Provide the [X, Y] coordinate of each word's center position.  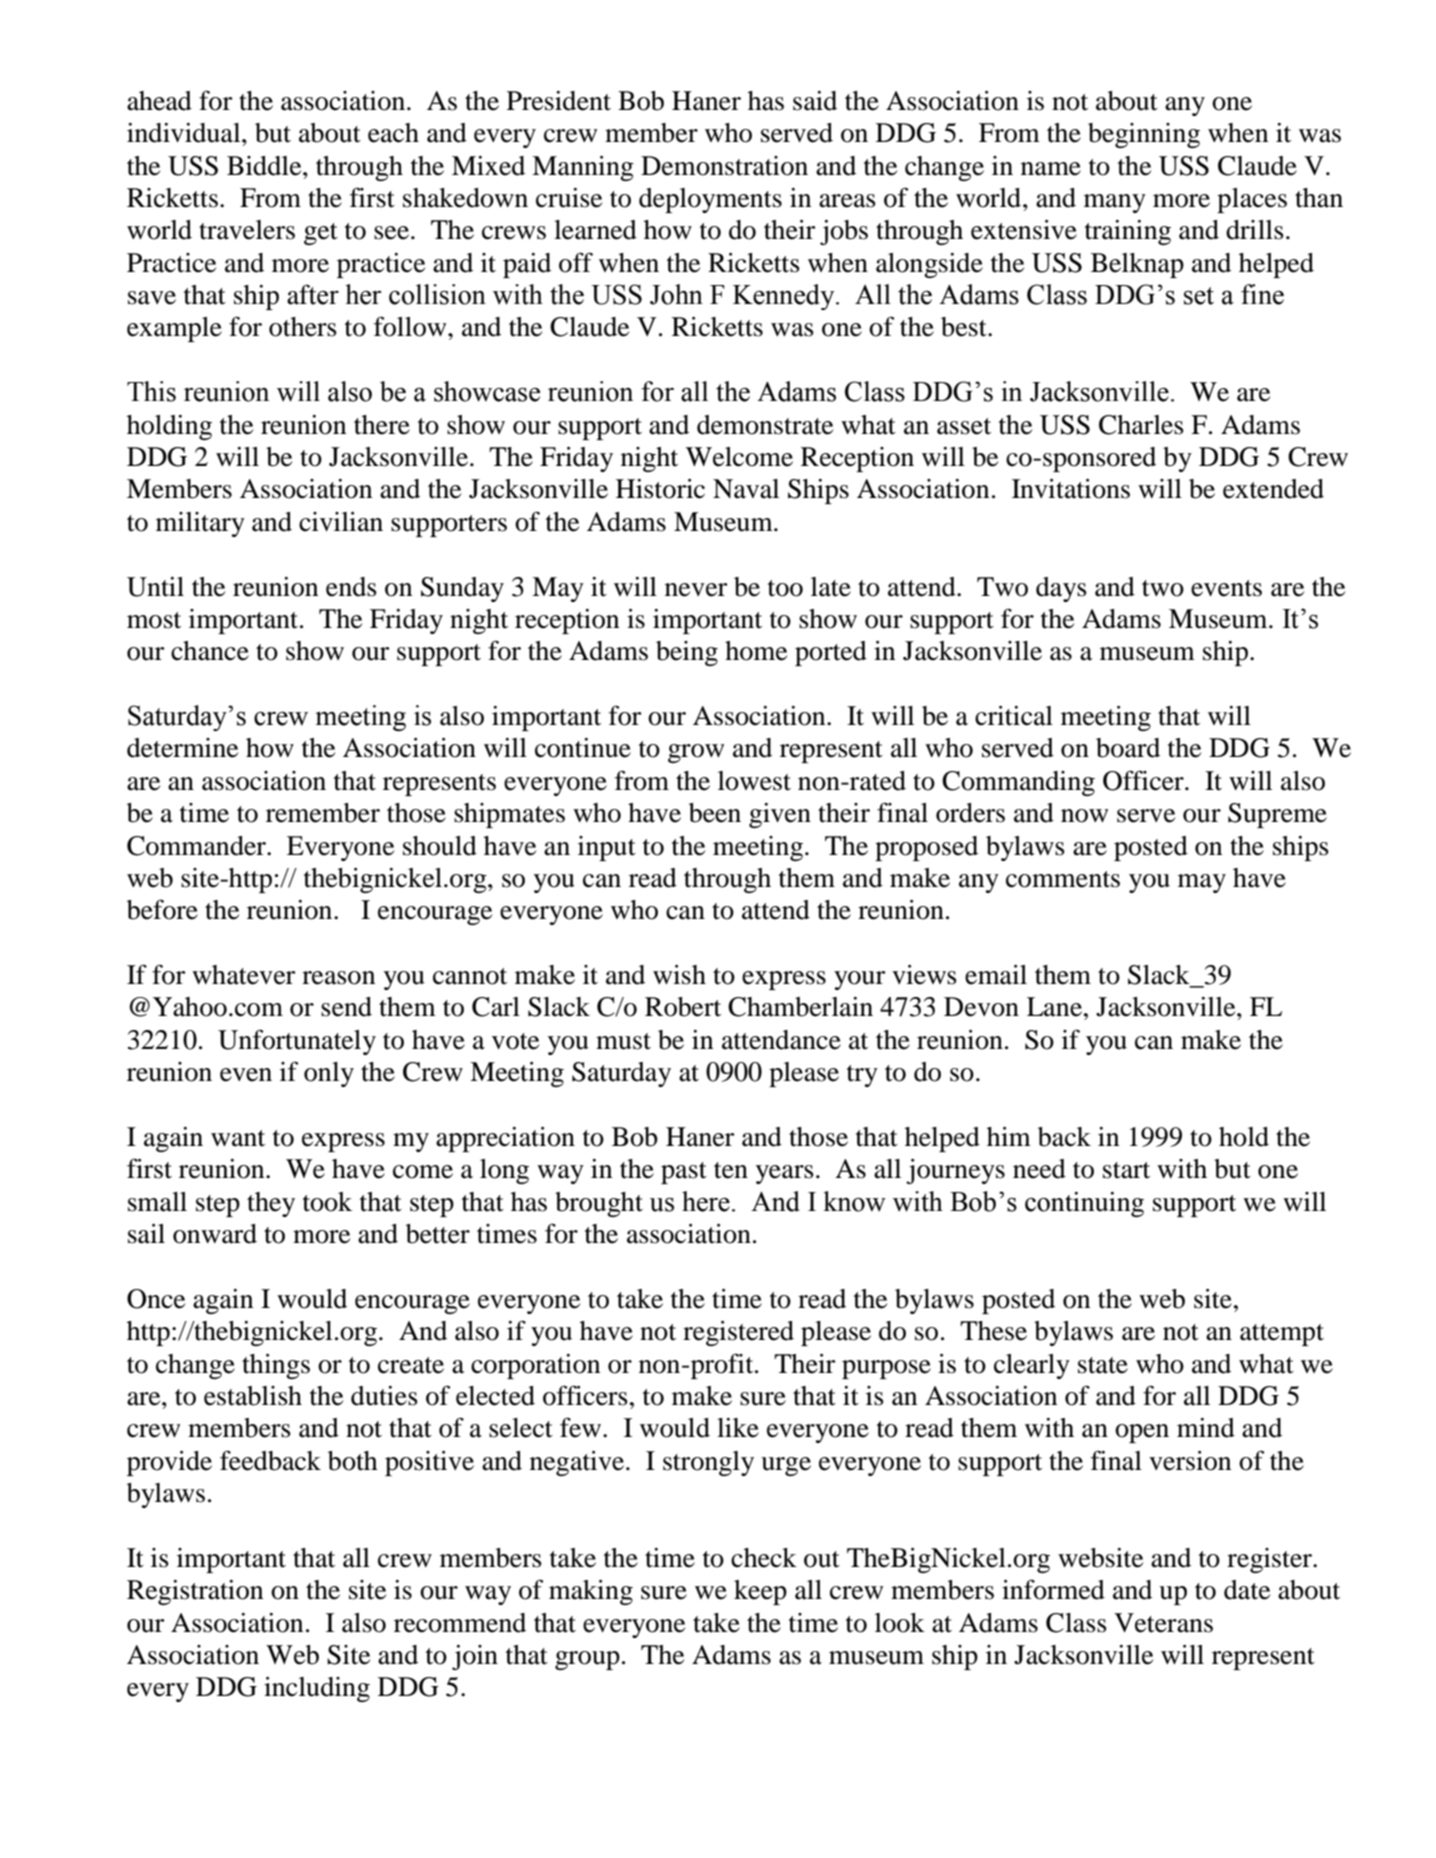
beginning [1144, 135]
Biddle [265, 166]
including [317, 1689]
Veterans [1163, 1623]
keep [760, 1592]
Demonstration [724, 166]
